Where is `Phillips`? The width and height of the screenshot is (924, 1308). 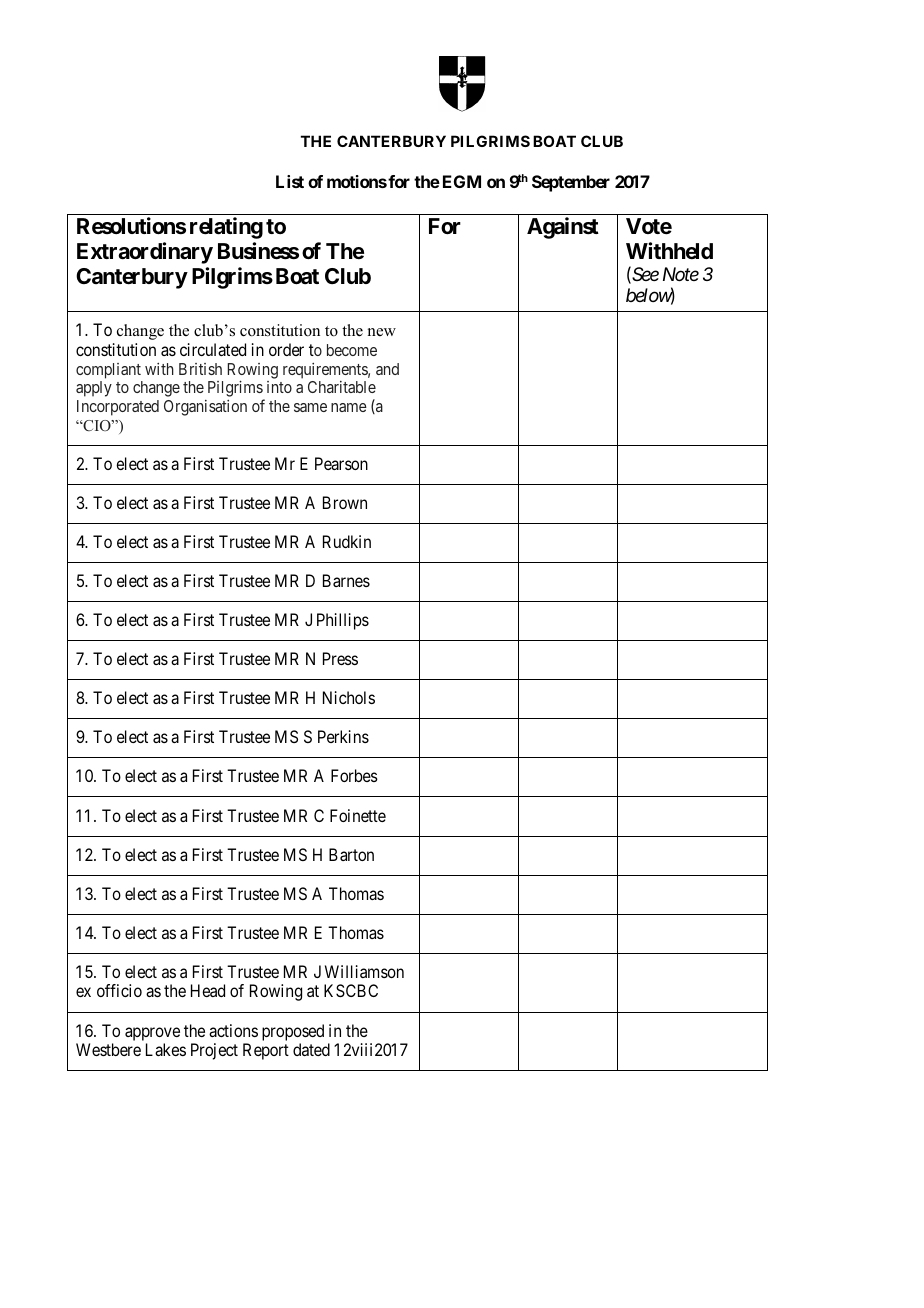
Phillips is located at coordinates (343, 621).
